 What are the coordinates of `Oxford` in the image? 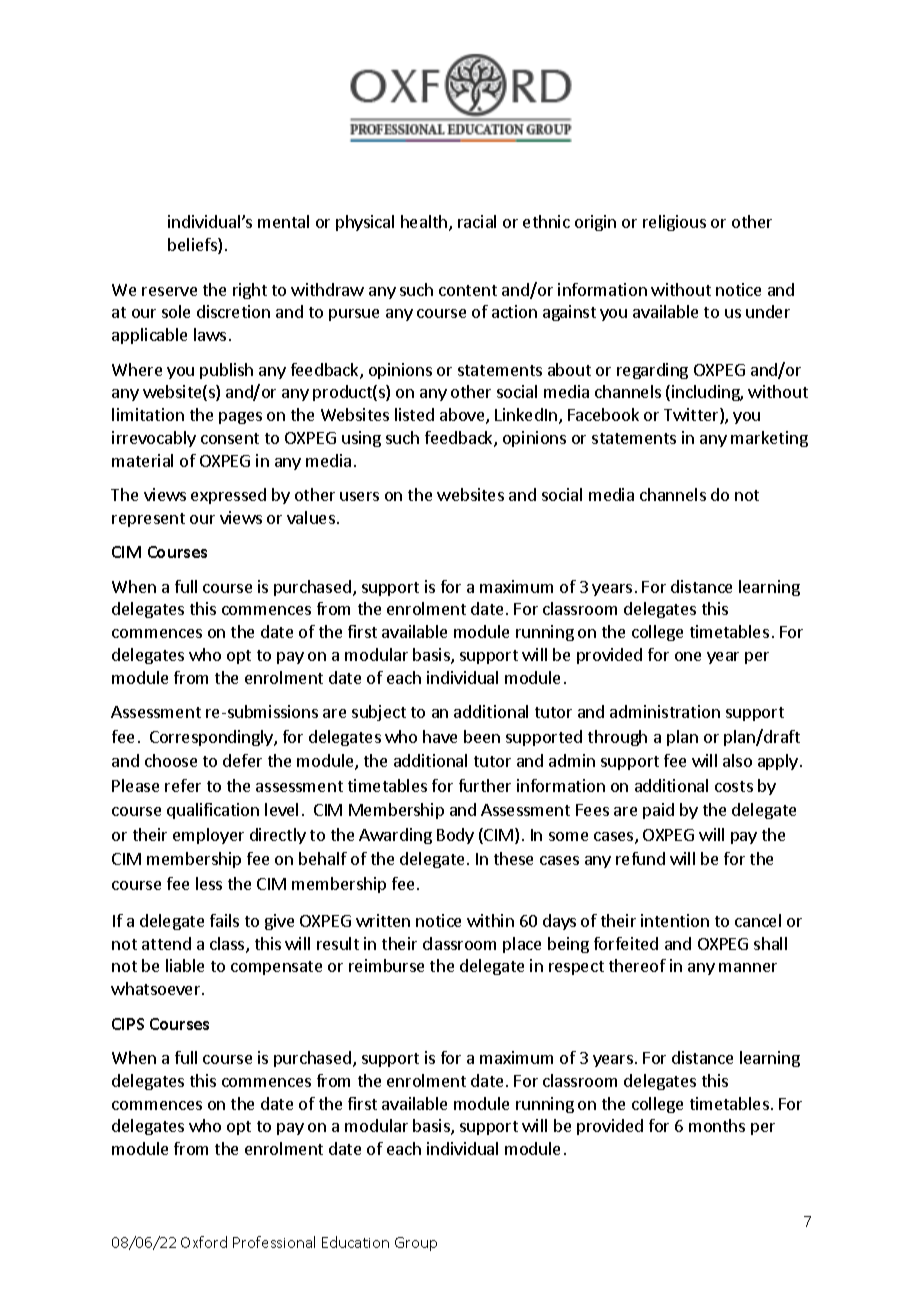 It's located at (204, 1242).
